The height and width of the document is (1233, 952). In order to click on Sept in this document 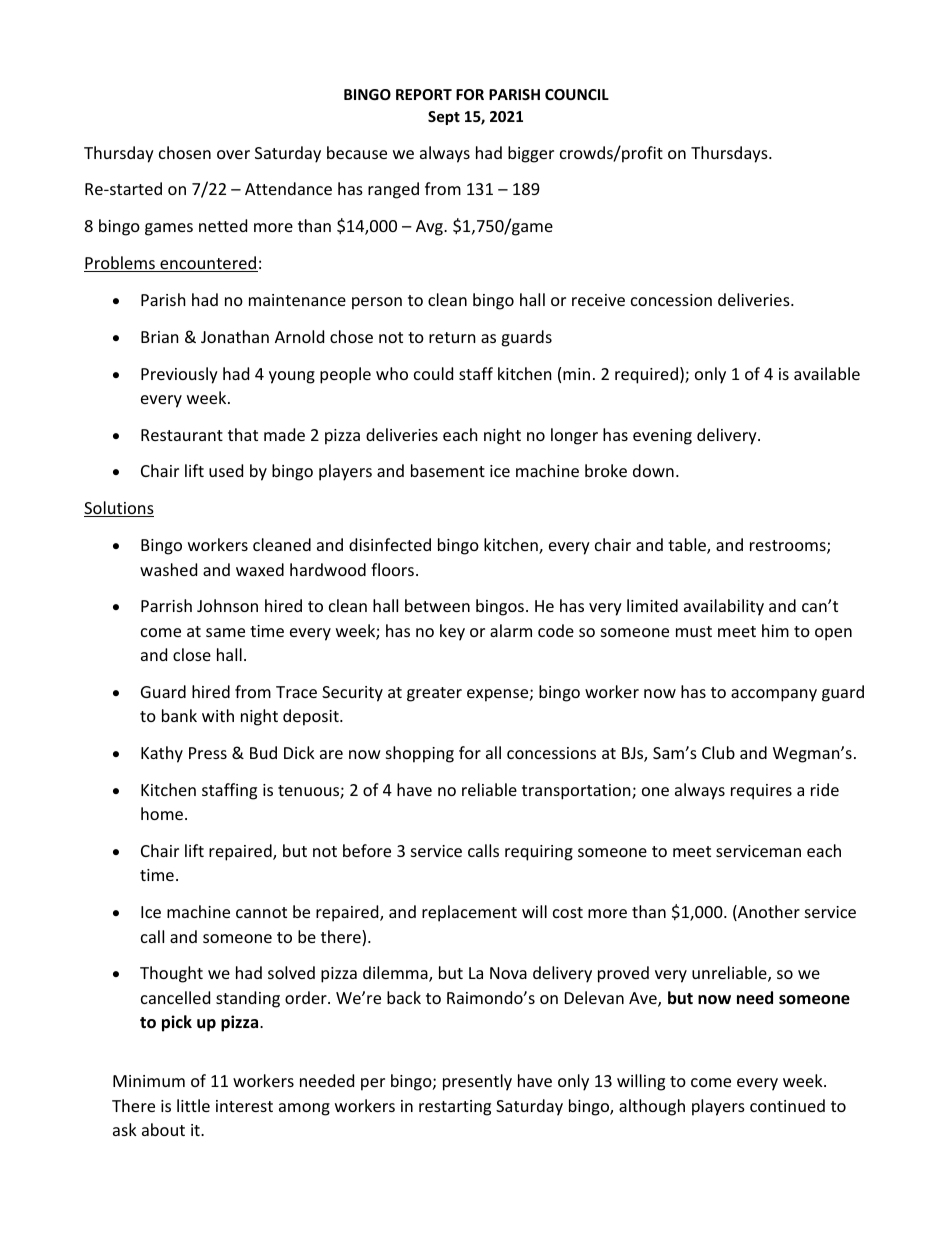, I will do `click(444, 118)`.
